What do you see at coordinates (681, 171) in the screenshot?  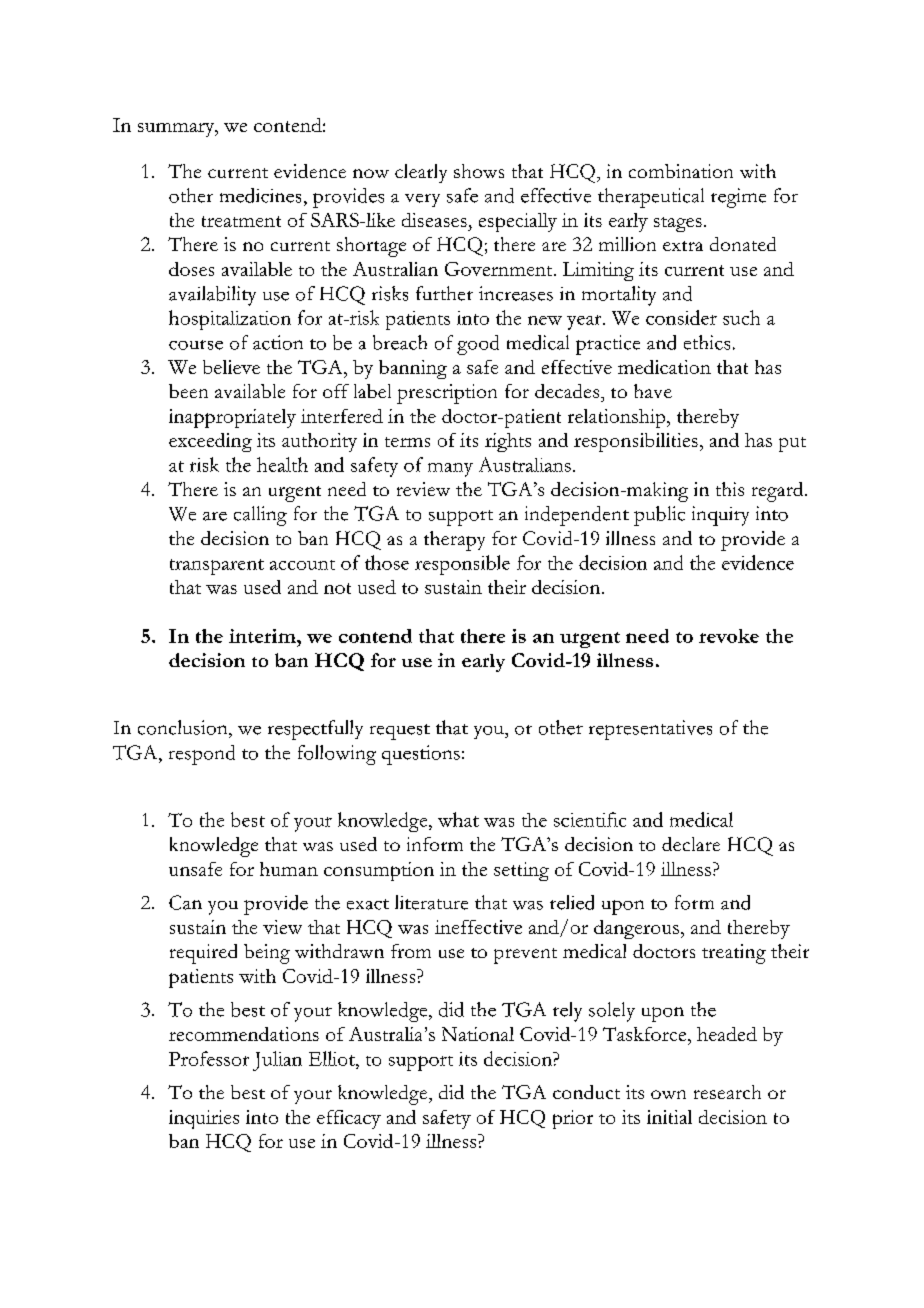 I see `combination` at bounding box center [681, 171].
